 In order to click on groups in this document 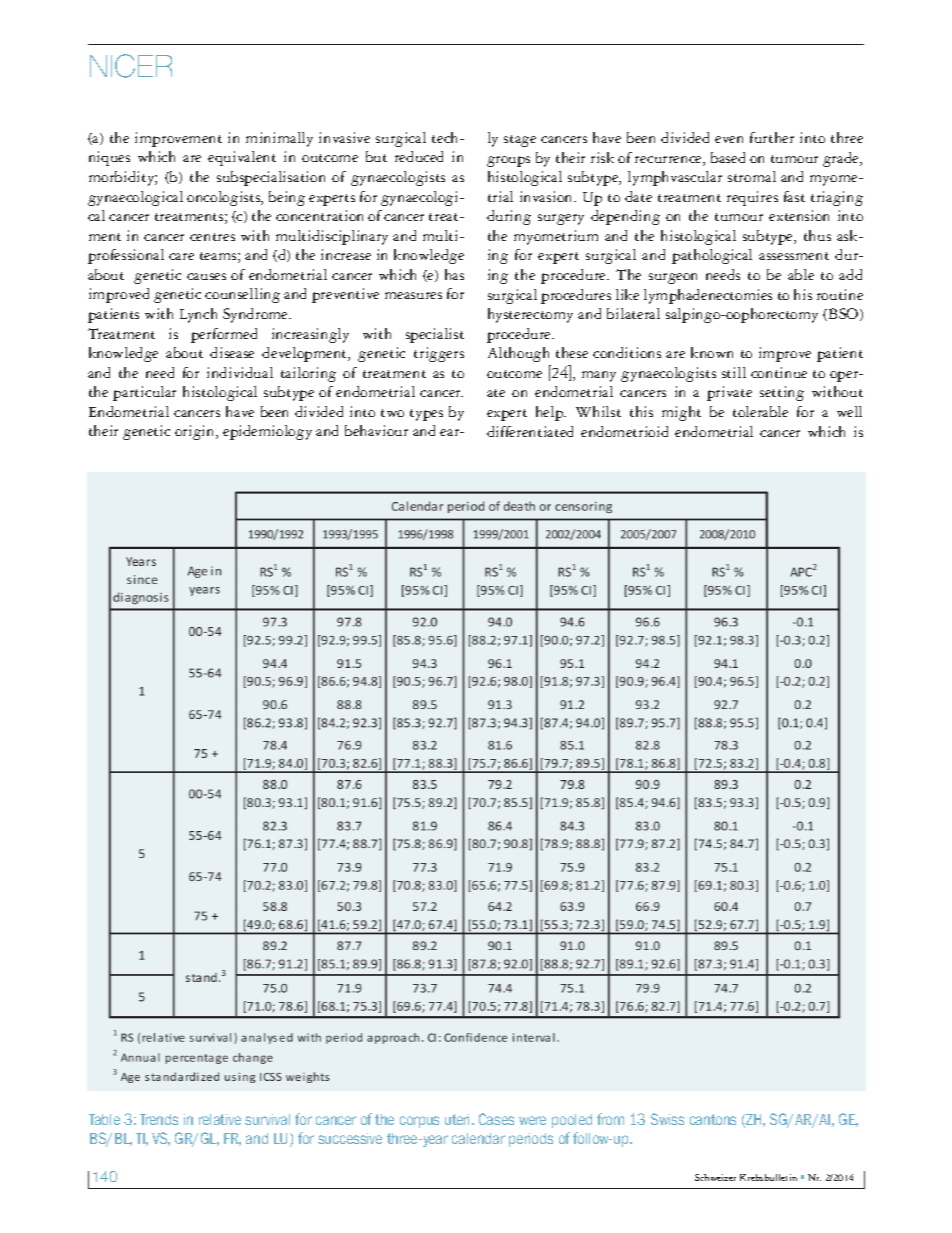, I will do `click(508, 161)`.
